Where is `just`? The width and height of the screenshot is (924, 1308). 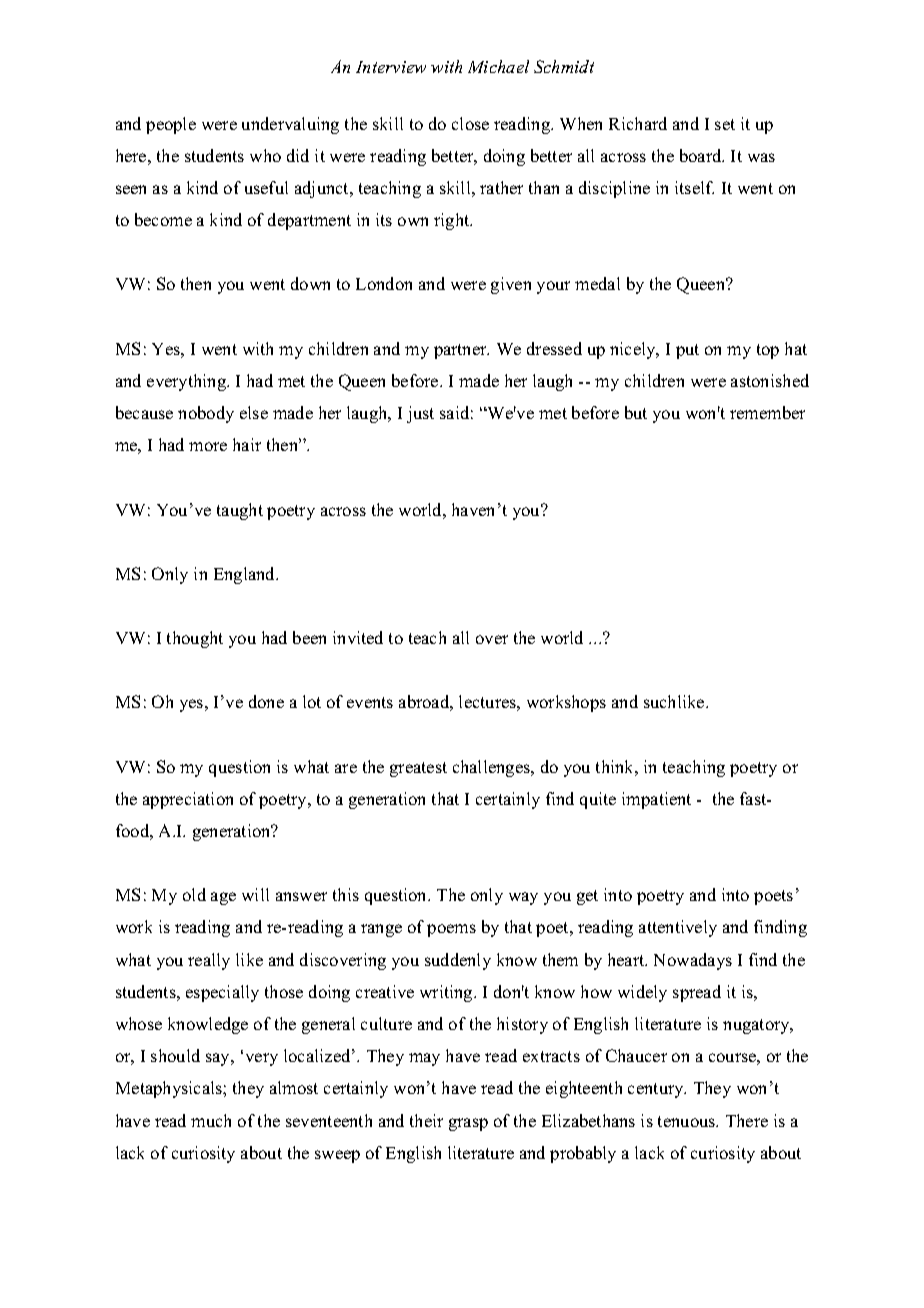
just is located at coordinates (420, 414).
